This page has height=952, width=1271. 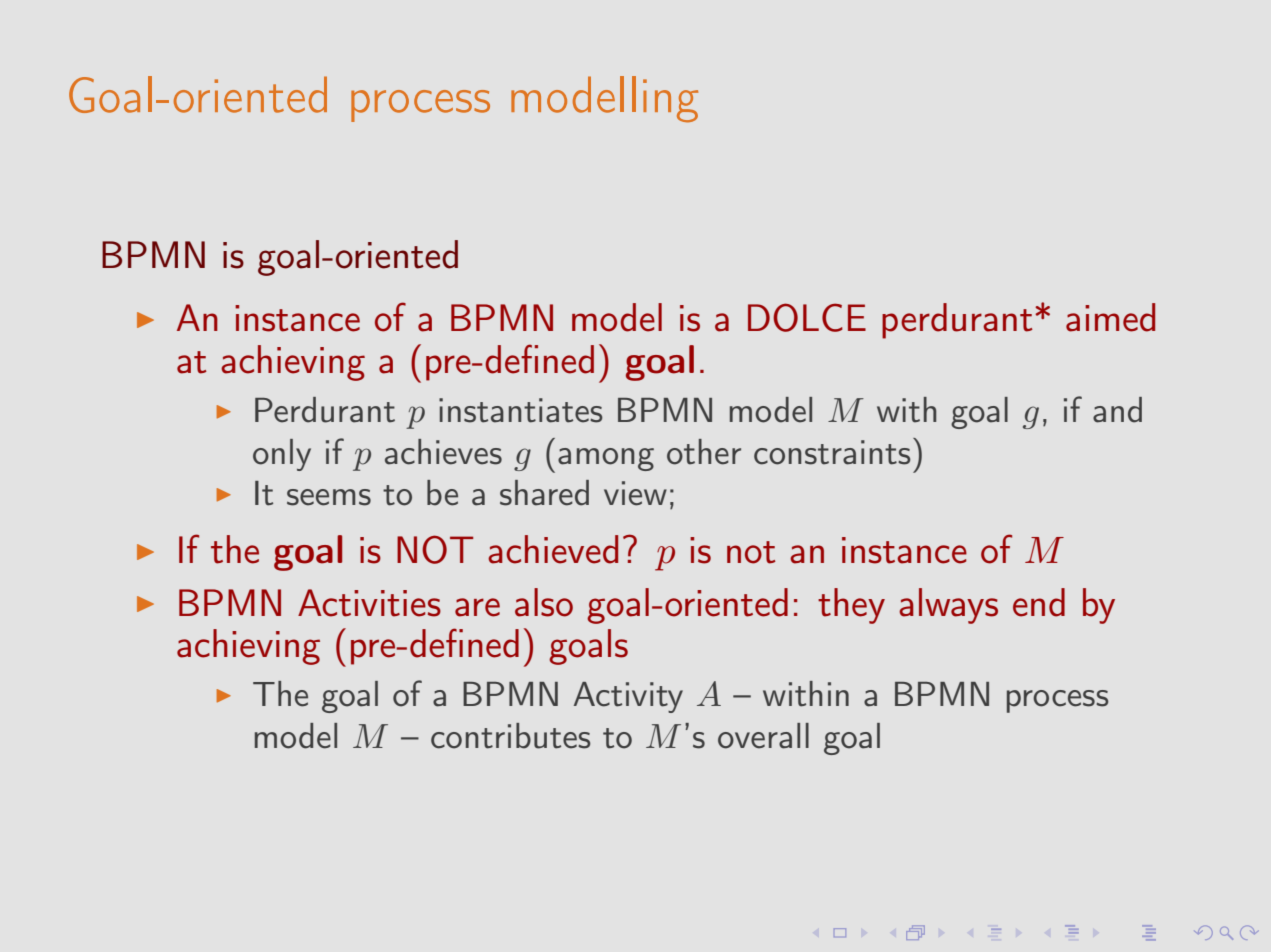 What do you see at coordinates (511, 736) in the page?
I see `contributes` at bounding box center [511, 736].
